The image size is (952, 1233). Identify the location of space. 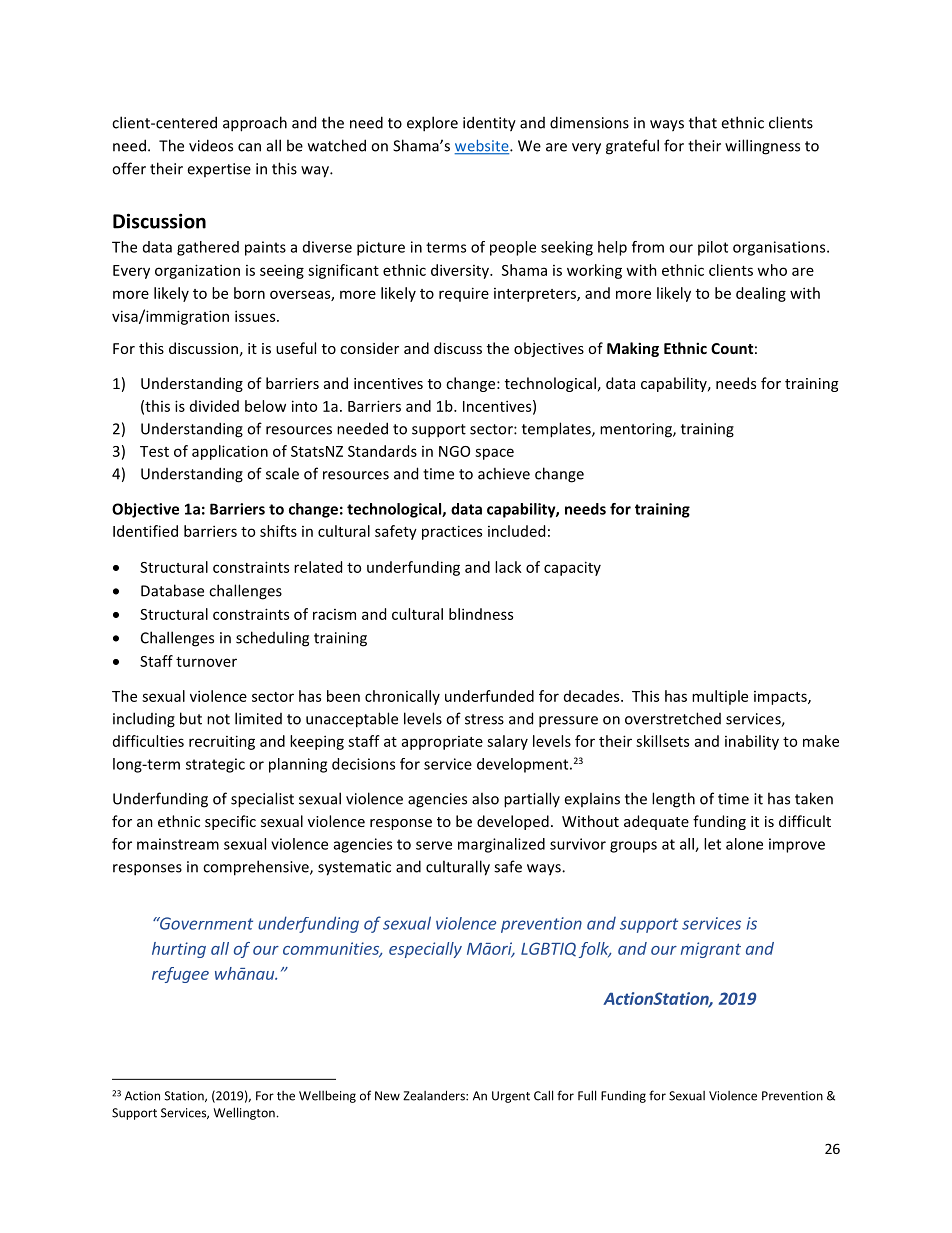
(494, 454).
